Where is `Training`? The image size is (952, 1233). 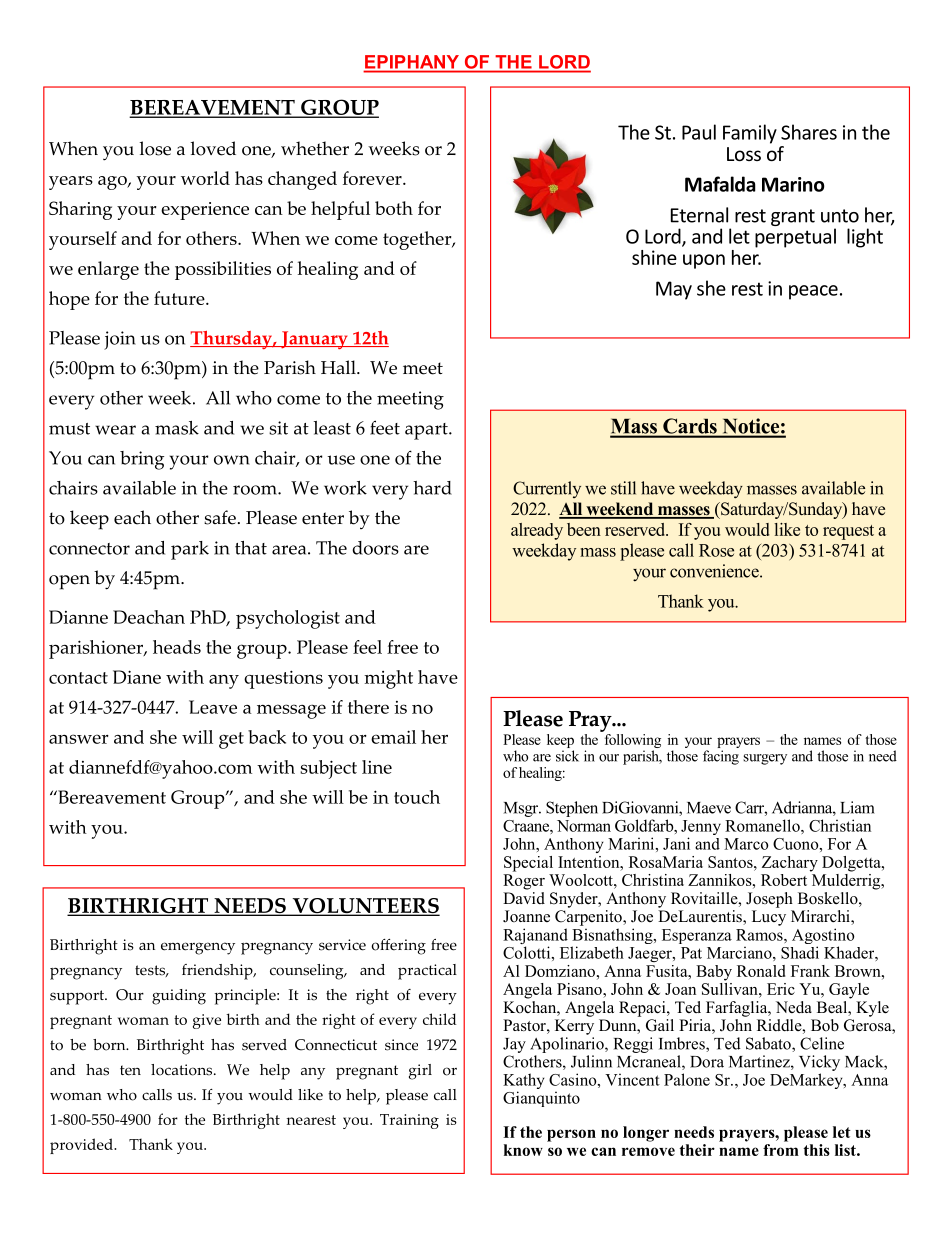 Training is located at coordinates (409, 1121).
